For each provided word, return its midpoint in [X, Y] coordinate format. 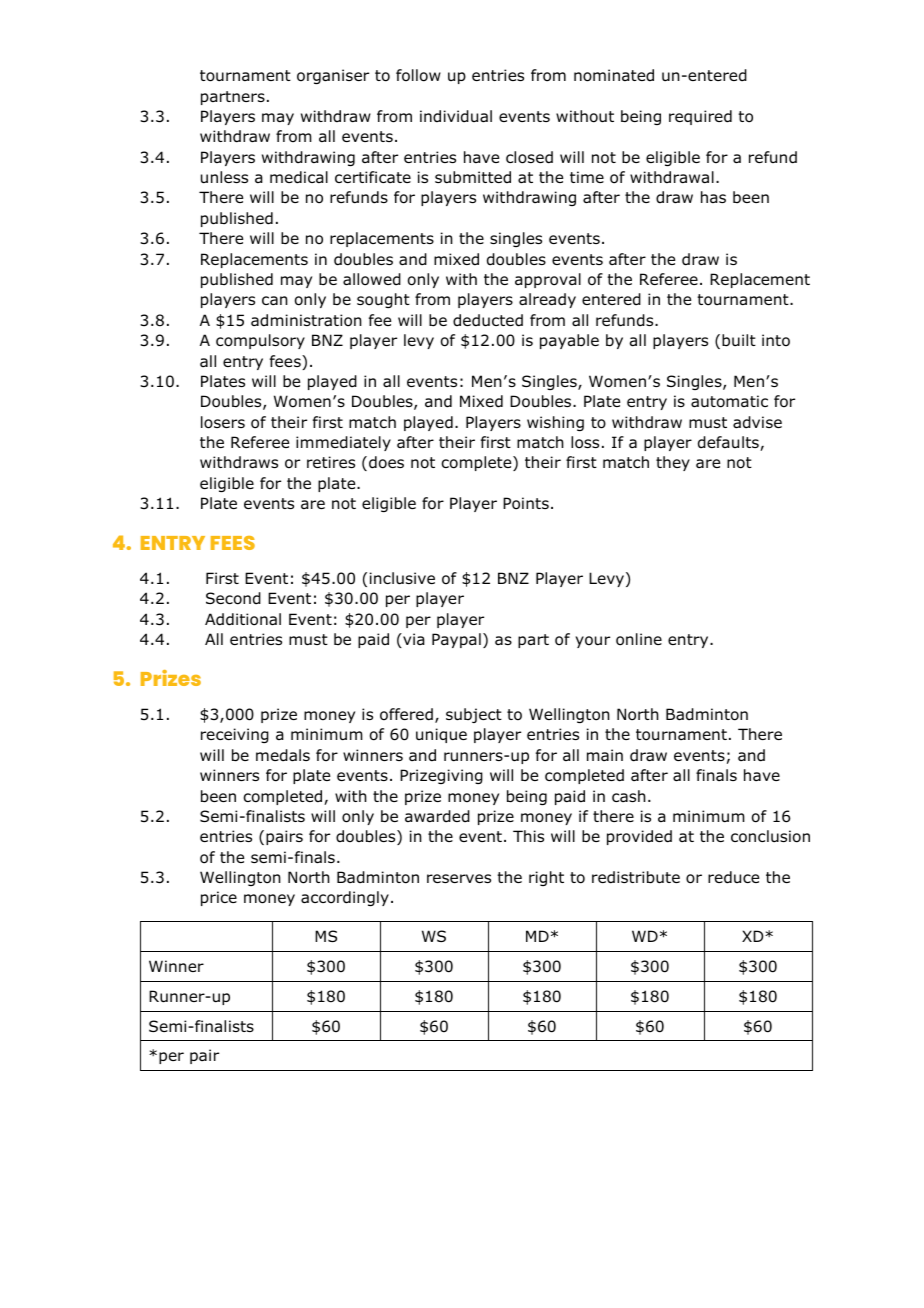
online [639, 639]
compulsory [260, 341]
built [739, 340]
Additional [243, 619]
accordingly [345, 898]
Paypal [456, 640]
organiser [333, 76]
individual [456, 116]
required [700, 117]
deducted [488, 320]
